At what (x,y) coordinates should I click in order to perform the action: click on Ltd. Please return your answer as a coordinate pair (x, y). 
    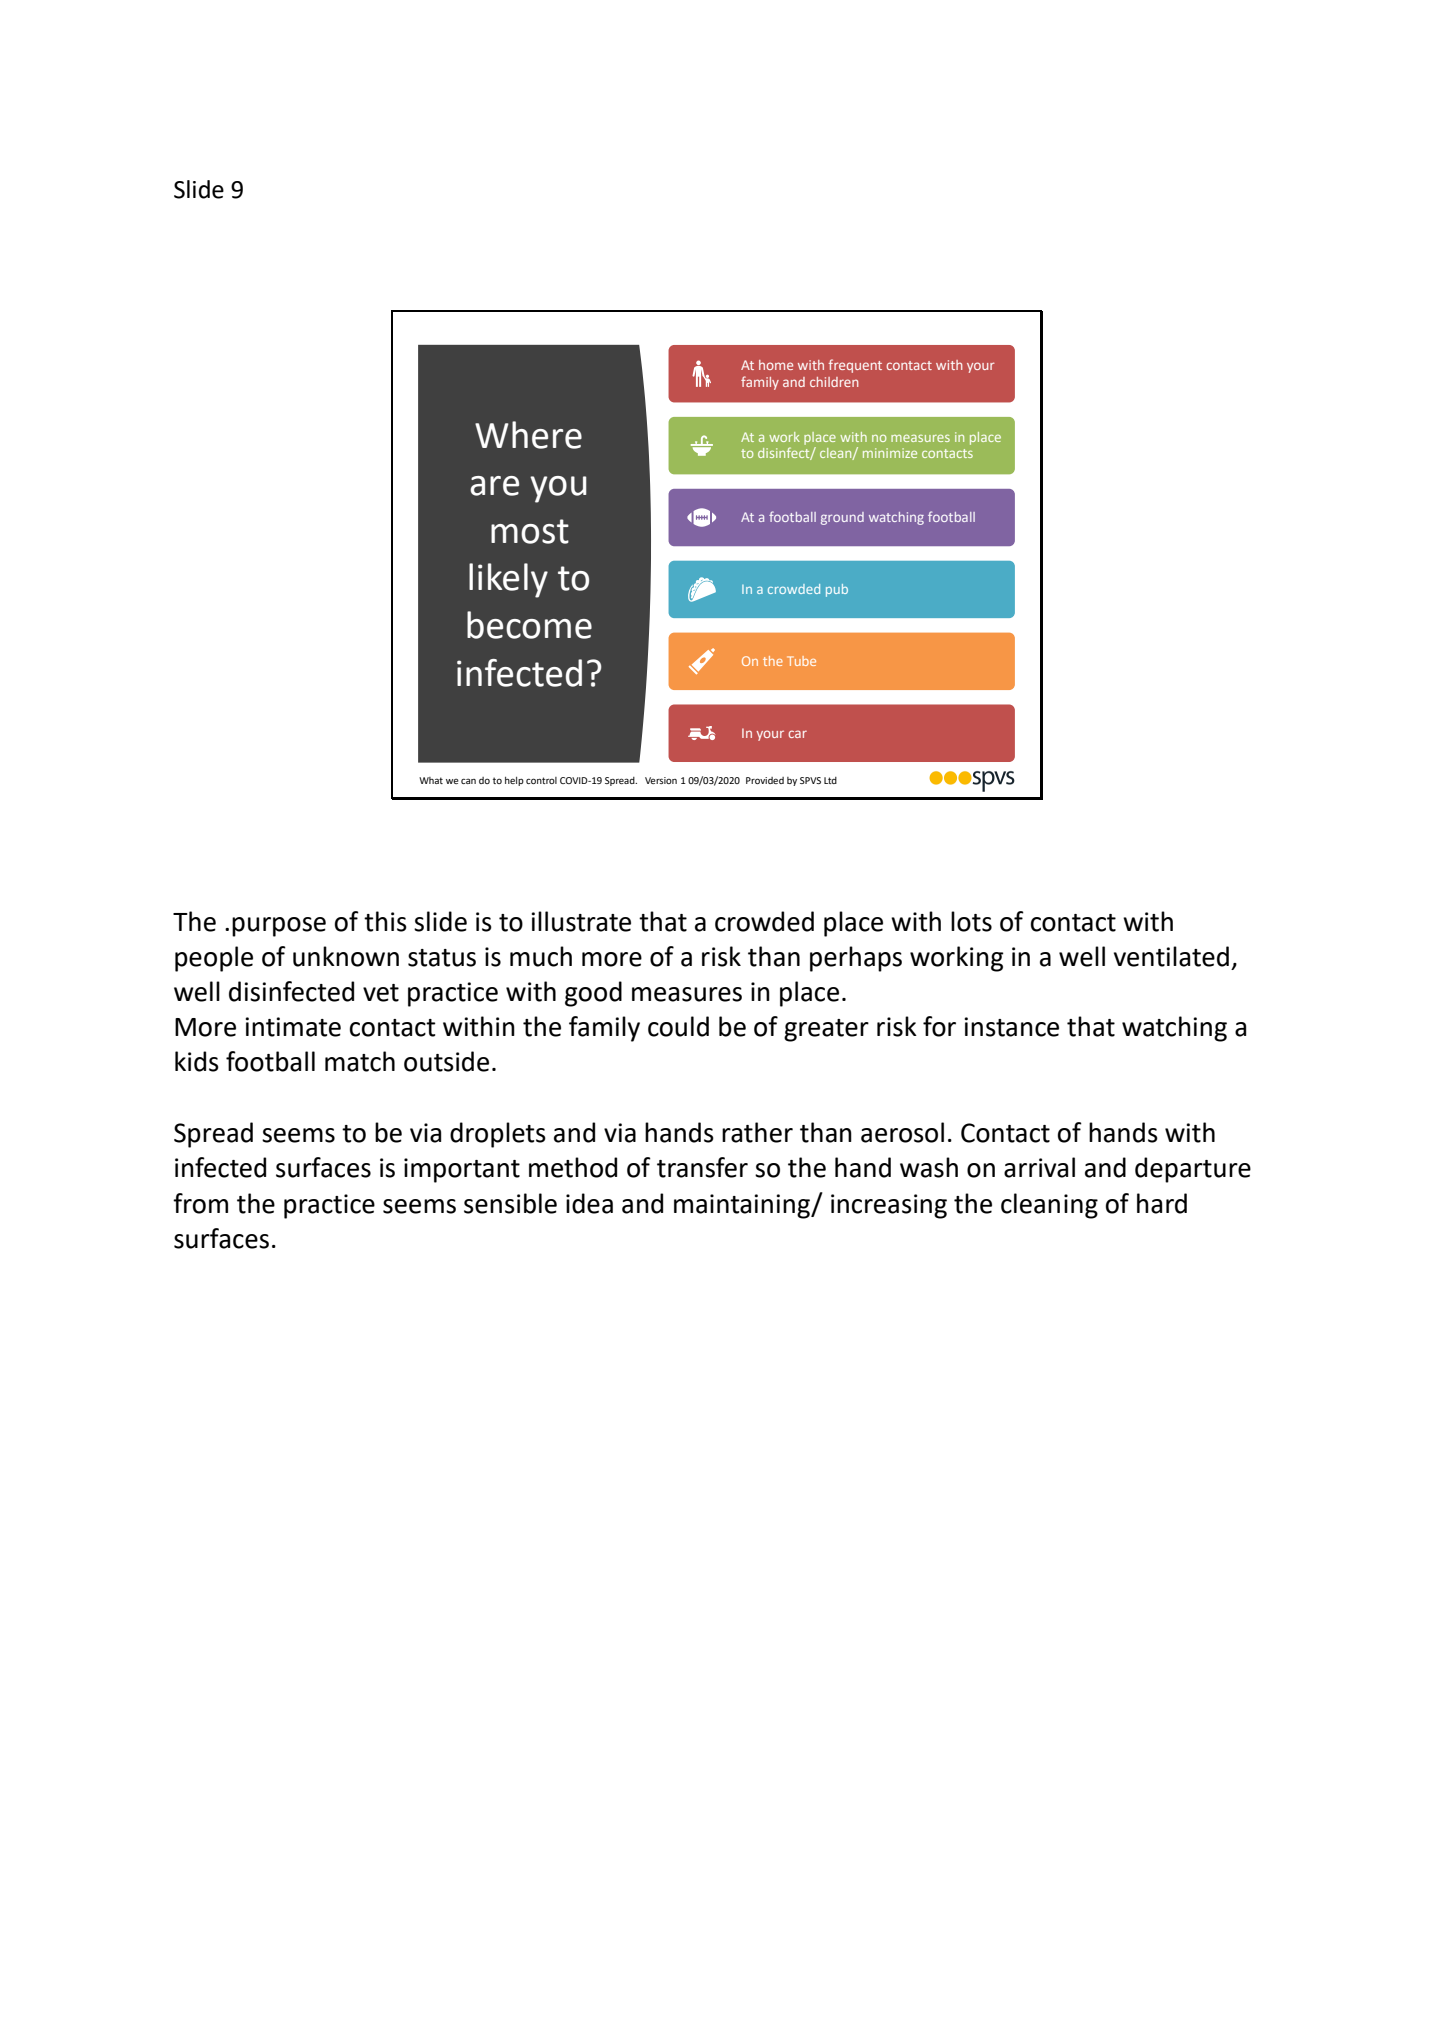
    Looking at the image, I should click on (830, 780).
